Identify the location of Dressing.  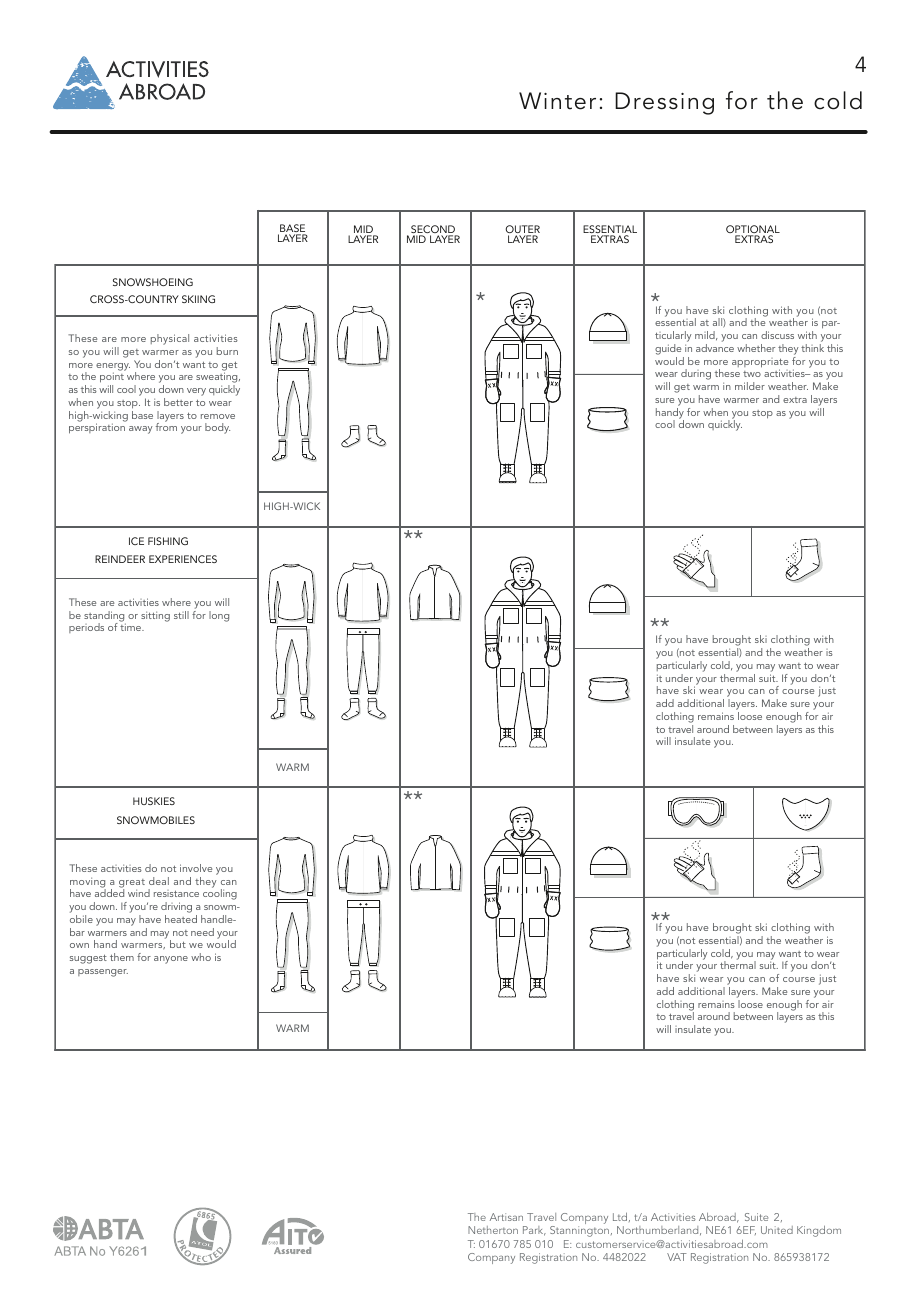
(664, 103).
